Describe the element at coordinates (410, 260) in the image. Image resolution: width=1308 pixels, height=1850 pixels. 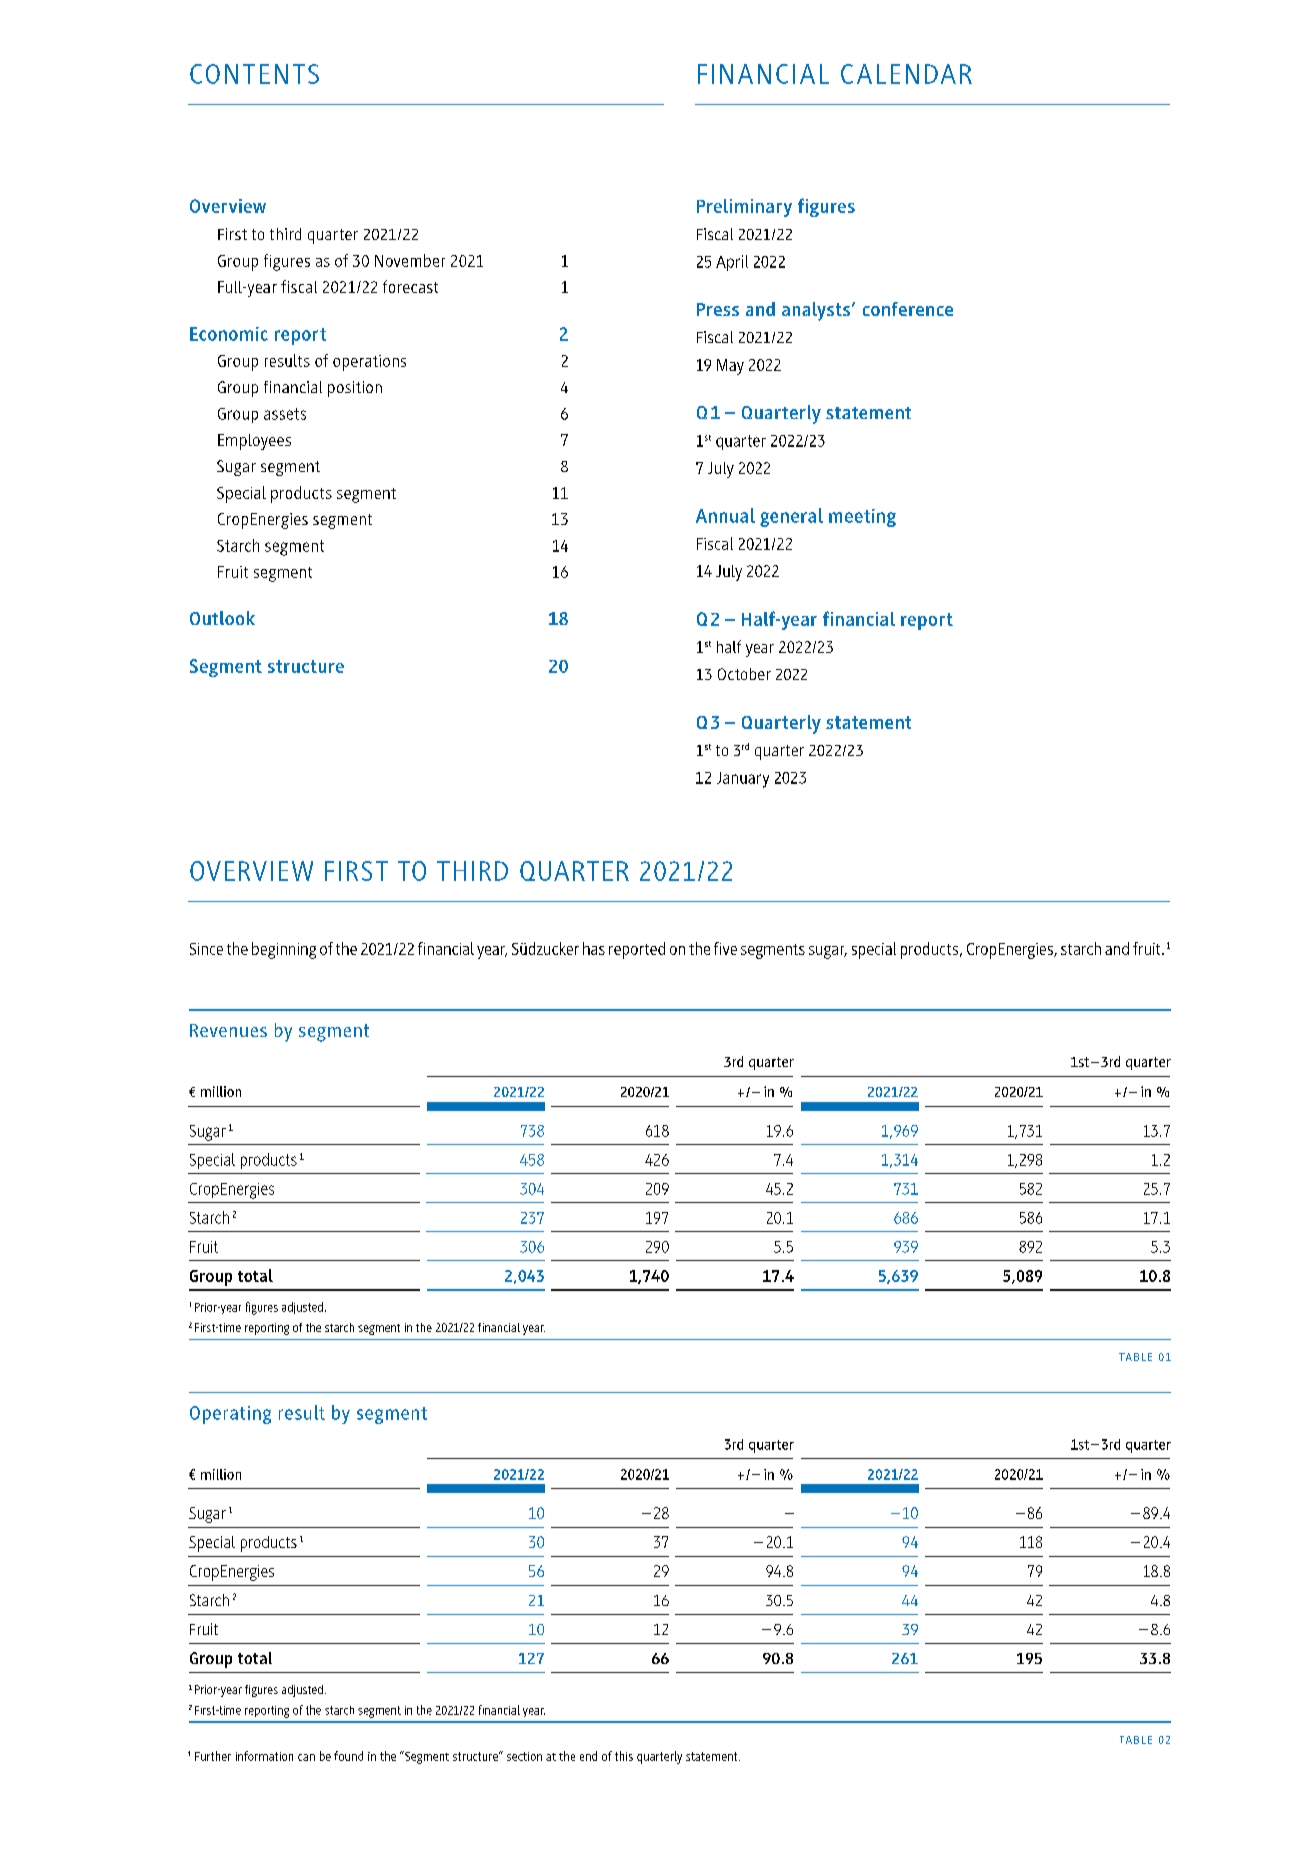
I see `November` at that location.
